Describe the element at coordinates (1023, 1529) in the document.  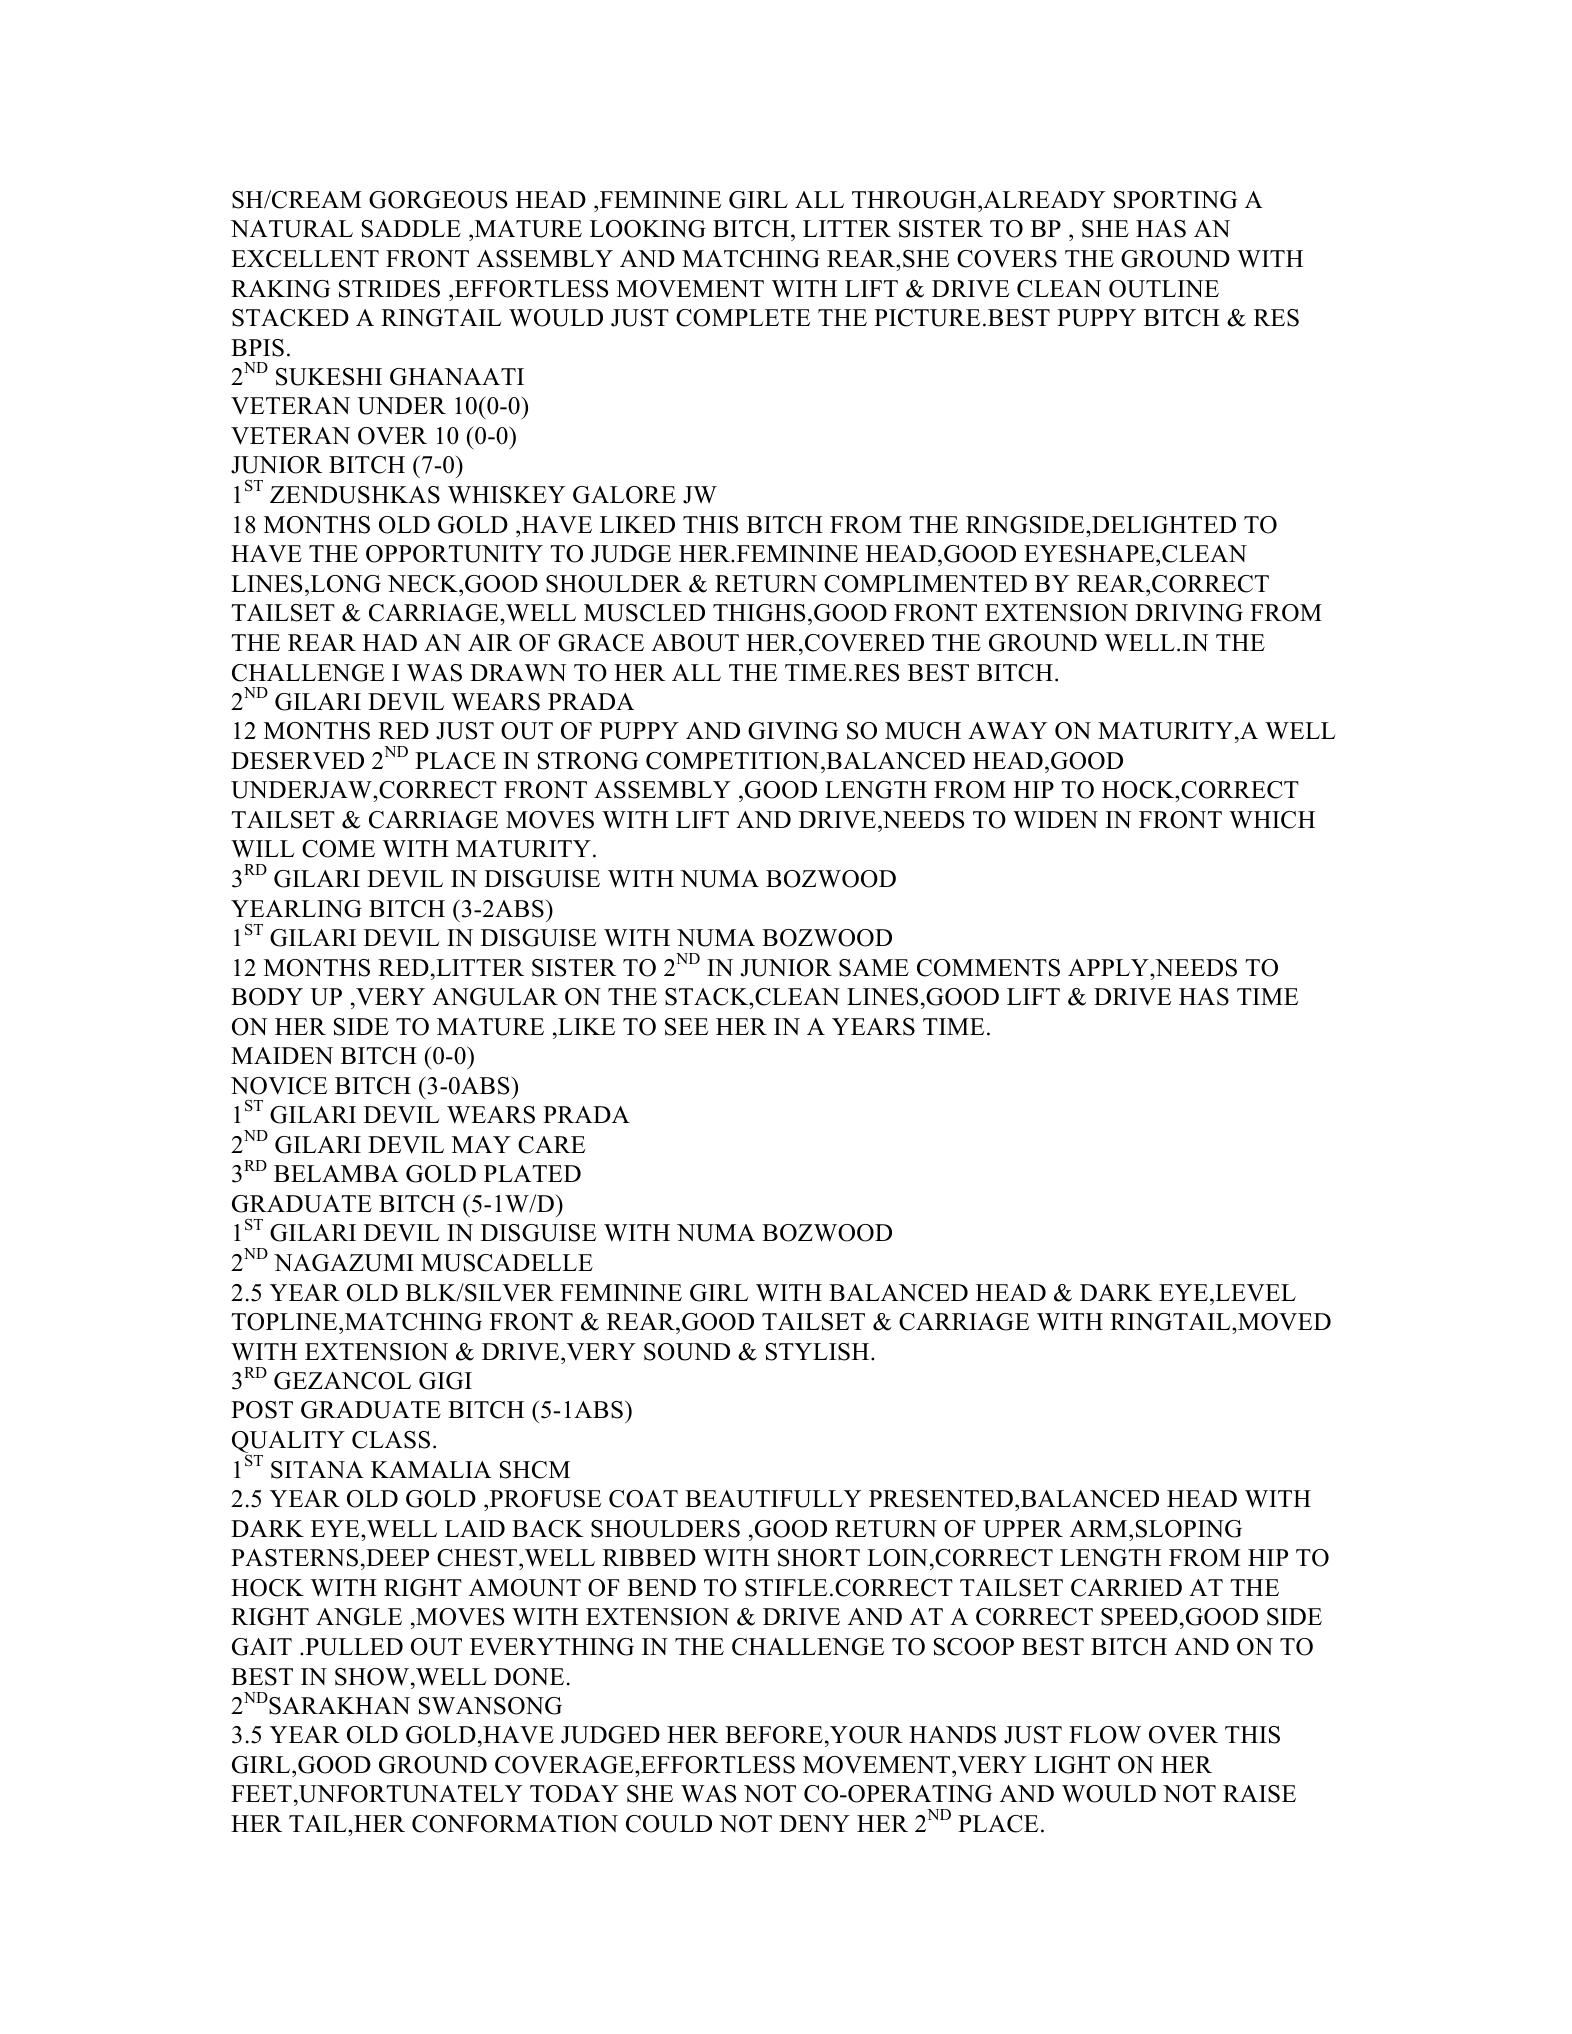
I see `UPPER` at that location.
